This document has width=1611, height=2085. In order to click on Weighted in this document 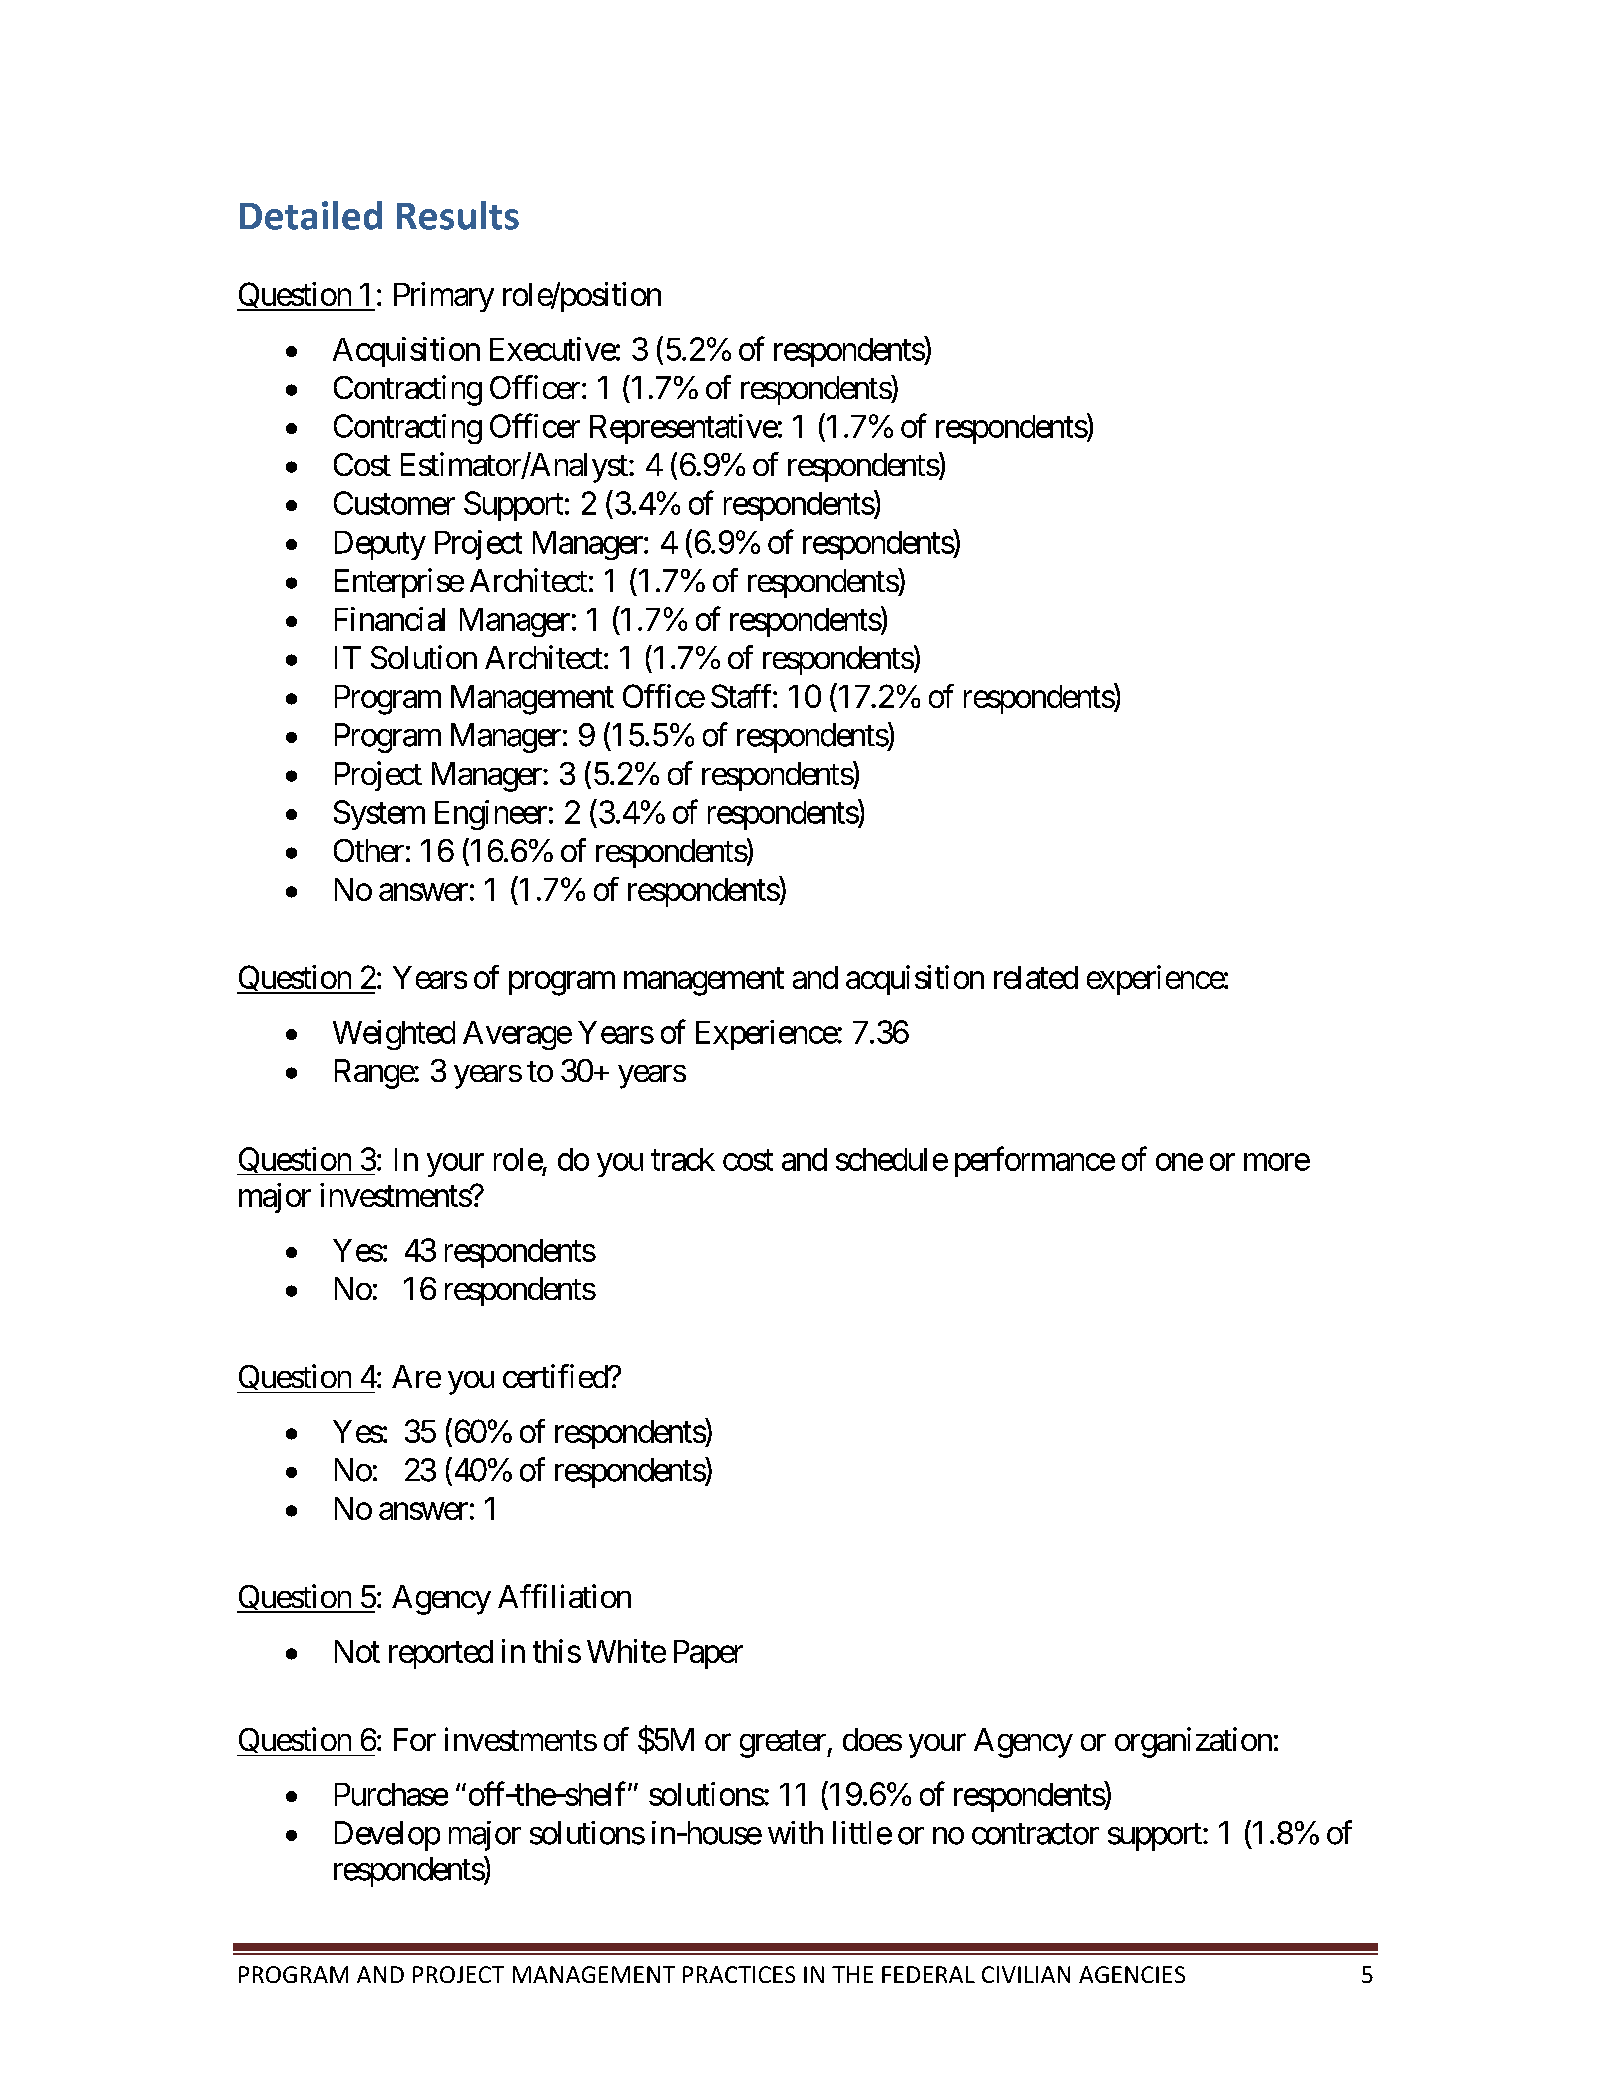, I will do `click(394, 1035)`.
